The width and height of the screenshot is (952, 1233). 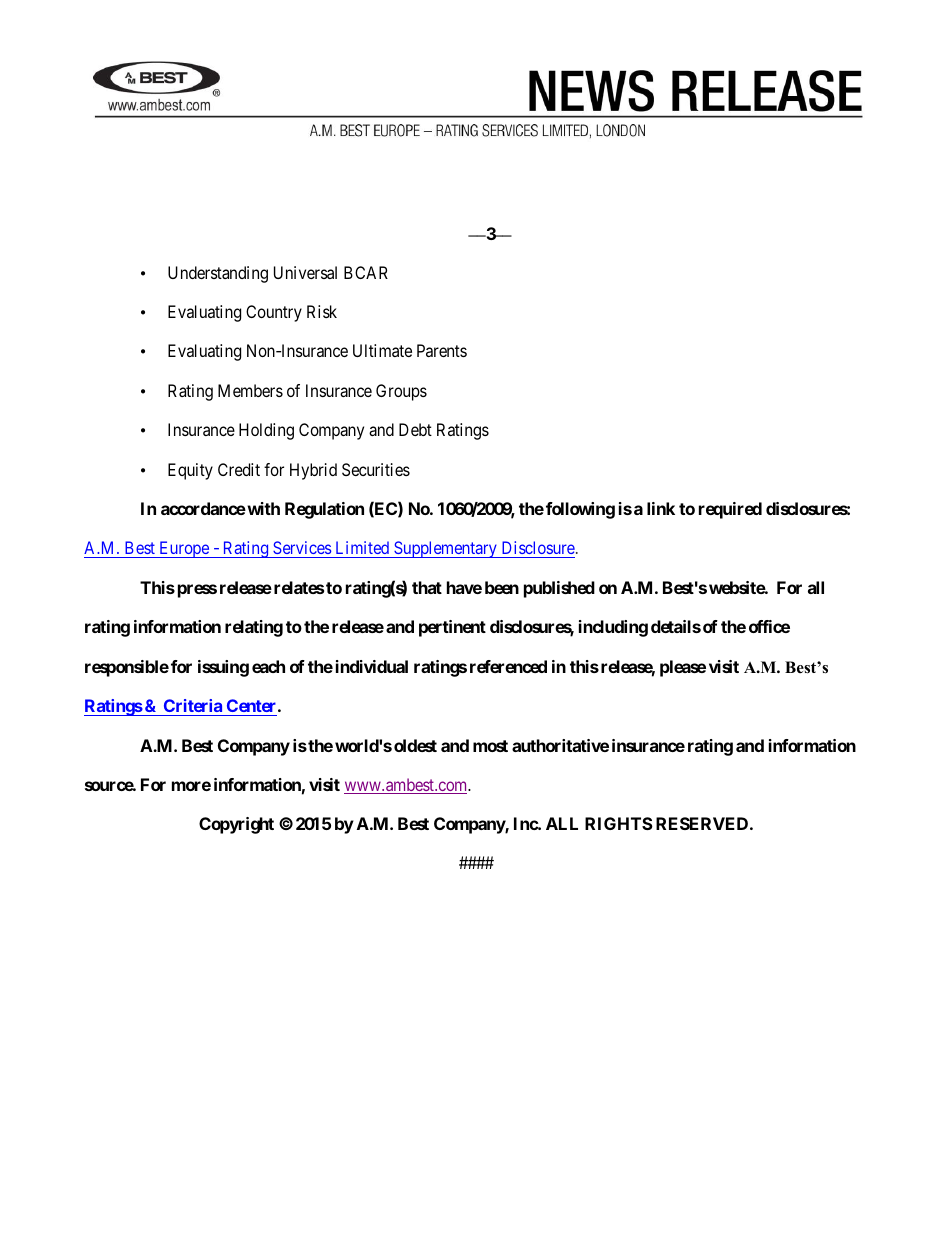 I want to click on Risk, so click(x=322, y=311).
